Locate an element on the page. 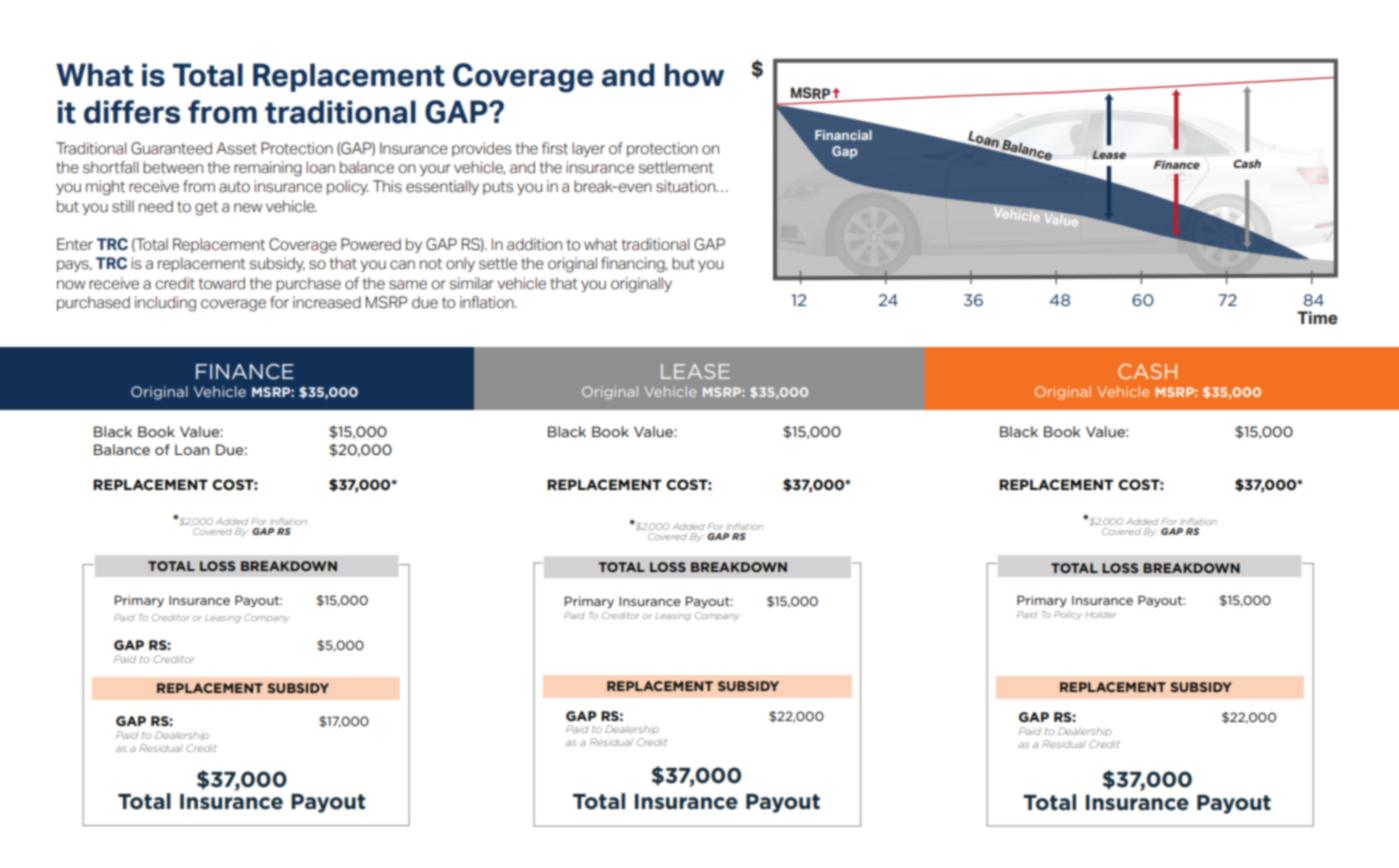 Image resolution: width=1399 pixels, height=868 pixels. increased is located at coordinates (327, 302).
